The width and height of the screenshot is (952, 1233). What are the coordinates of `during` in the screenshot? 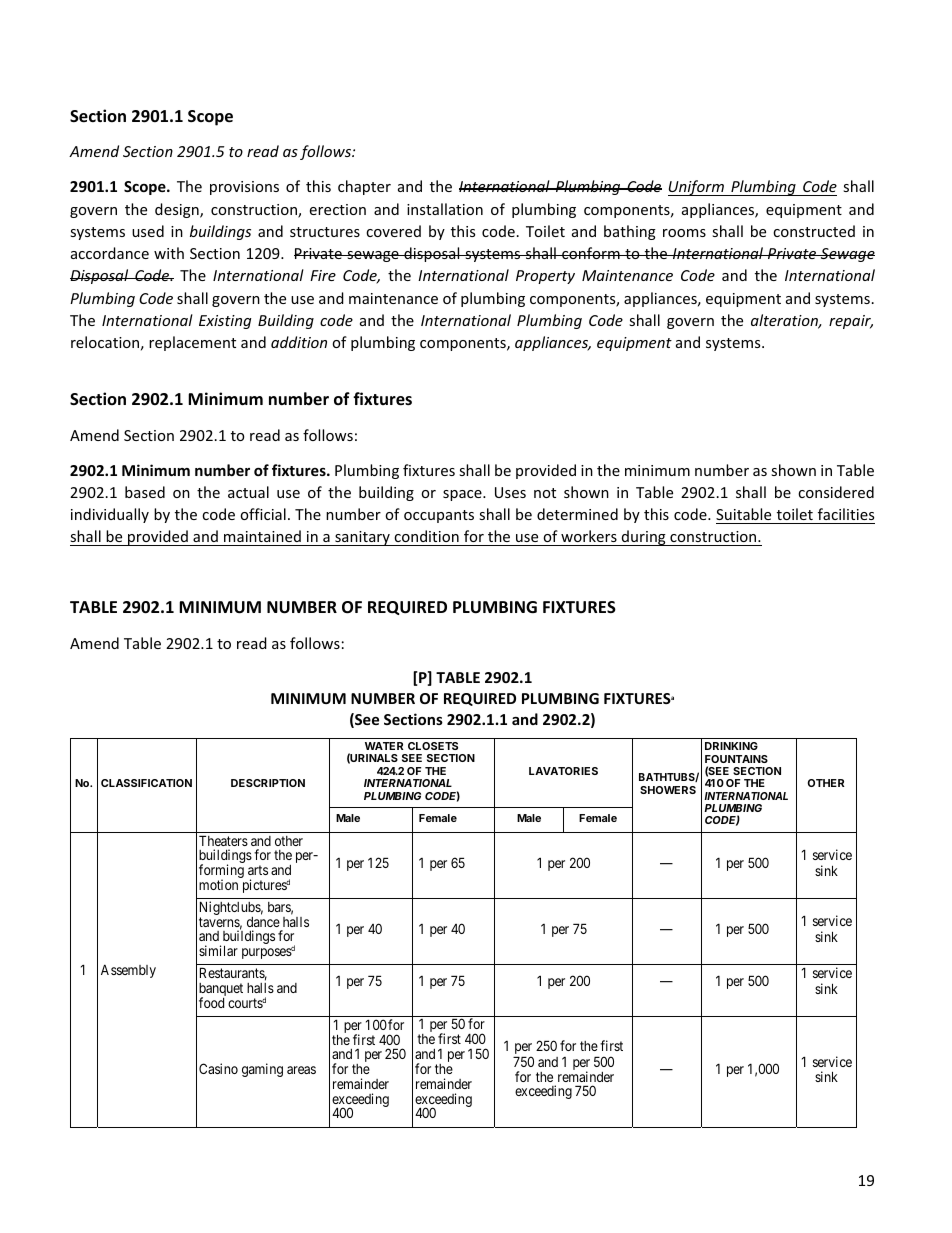 It's located at (644, 538).
